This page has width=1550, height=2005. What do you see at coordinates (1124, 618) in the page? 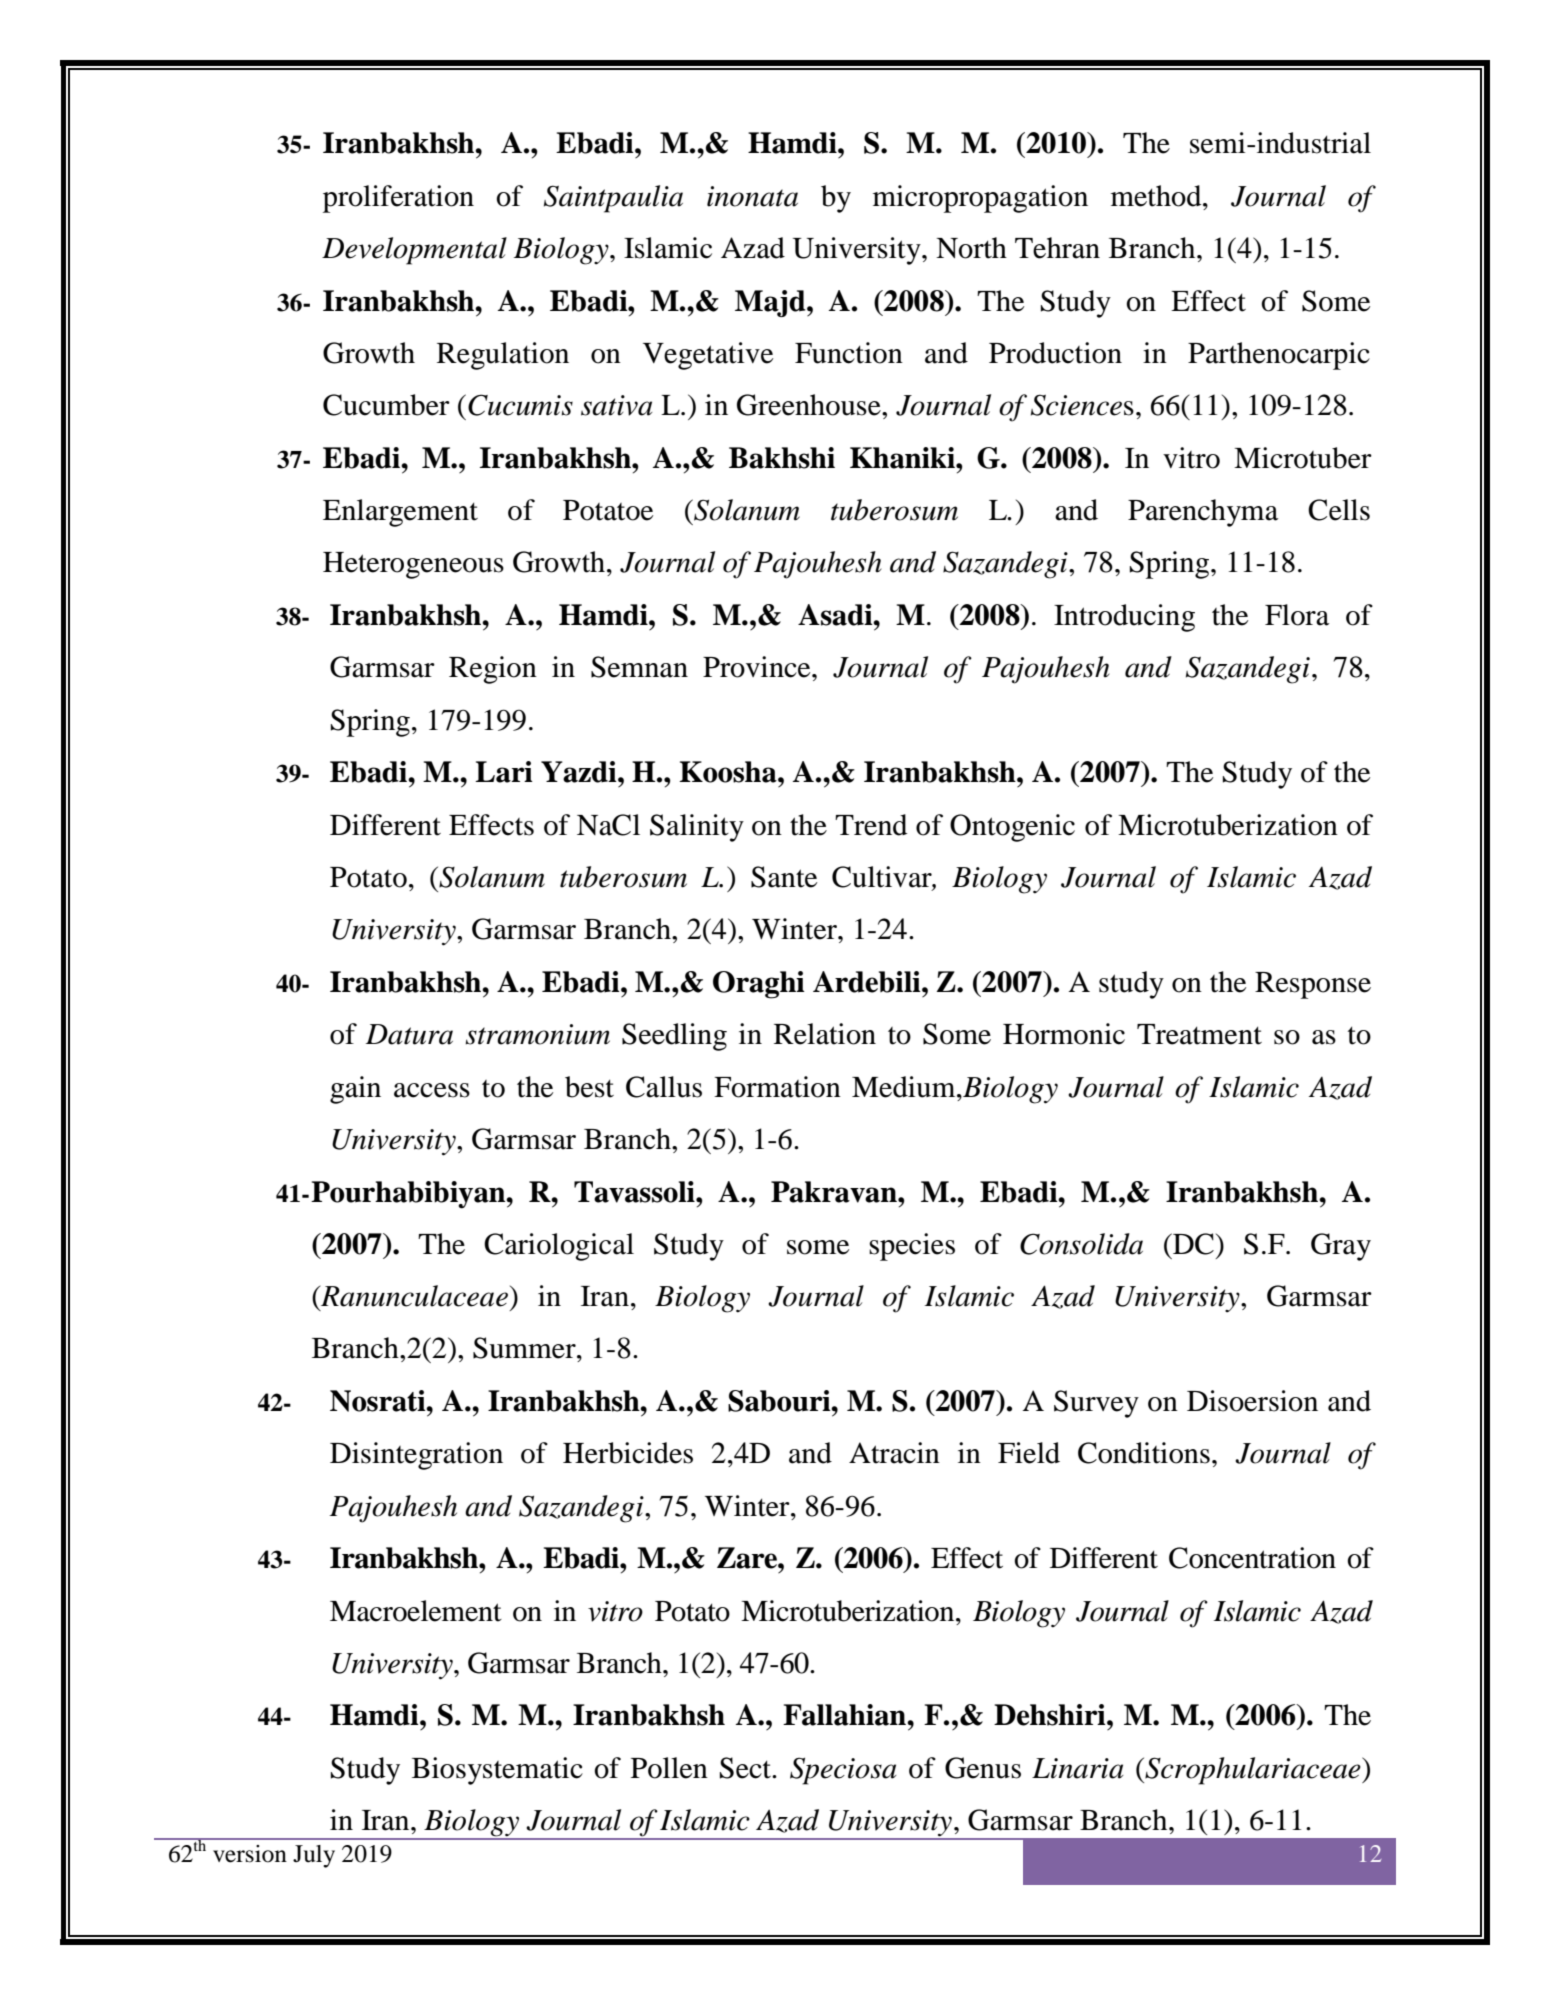
I see `Introducing` at bounding box center [1124, 618].
